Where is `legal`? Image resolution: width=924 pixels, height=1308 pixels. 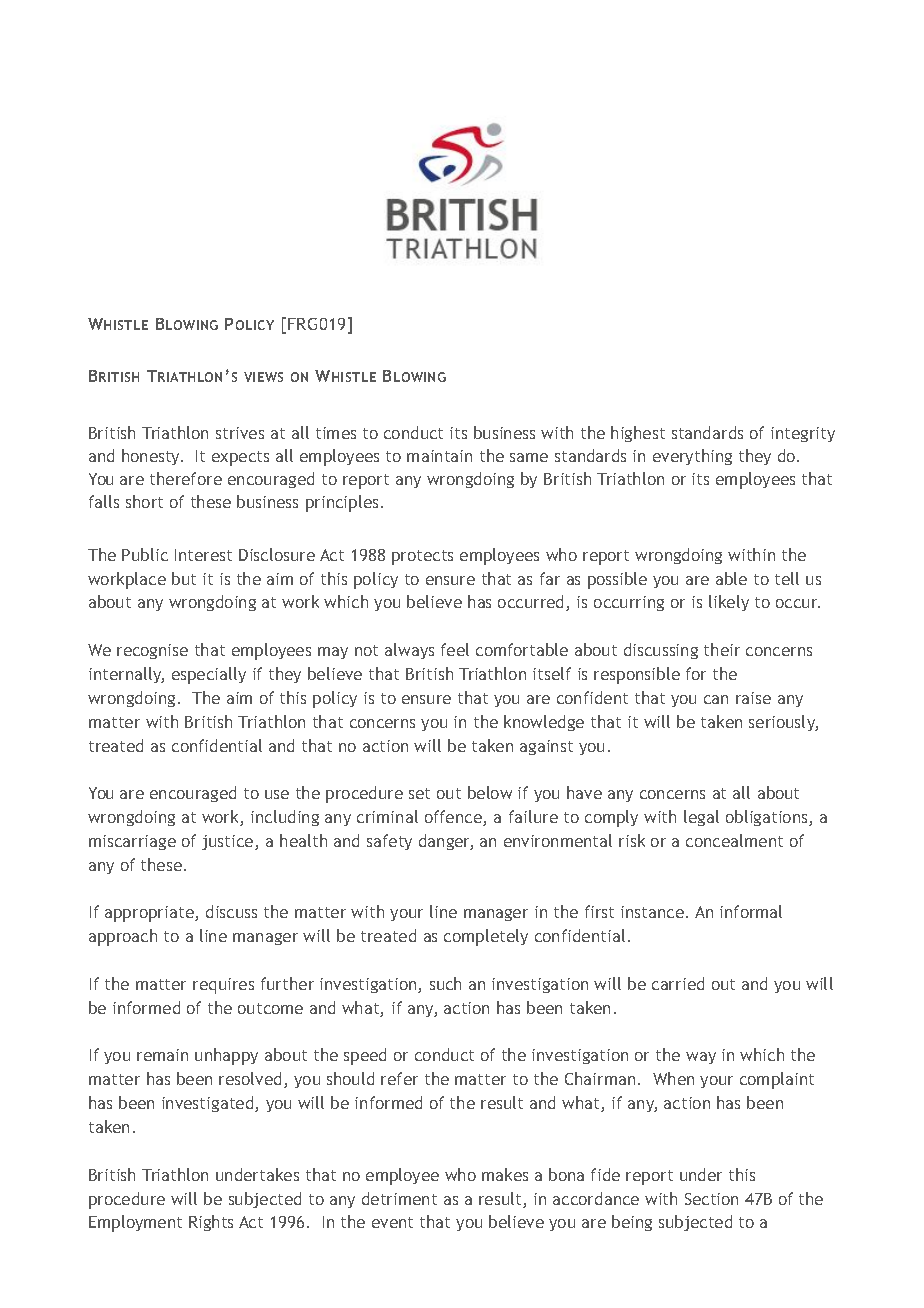
legal is located at coordinates (701, 818).
